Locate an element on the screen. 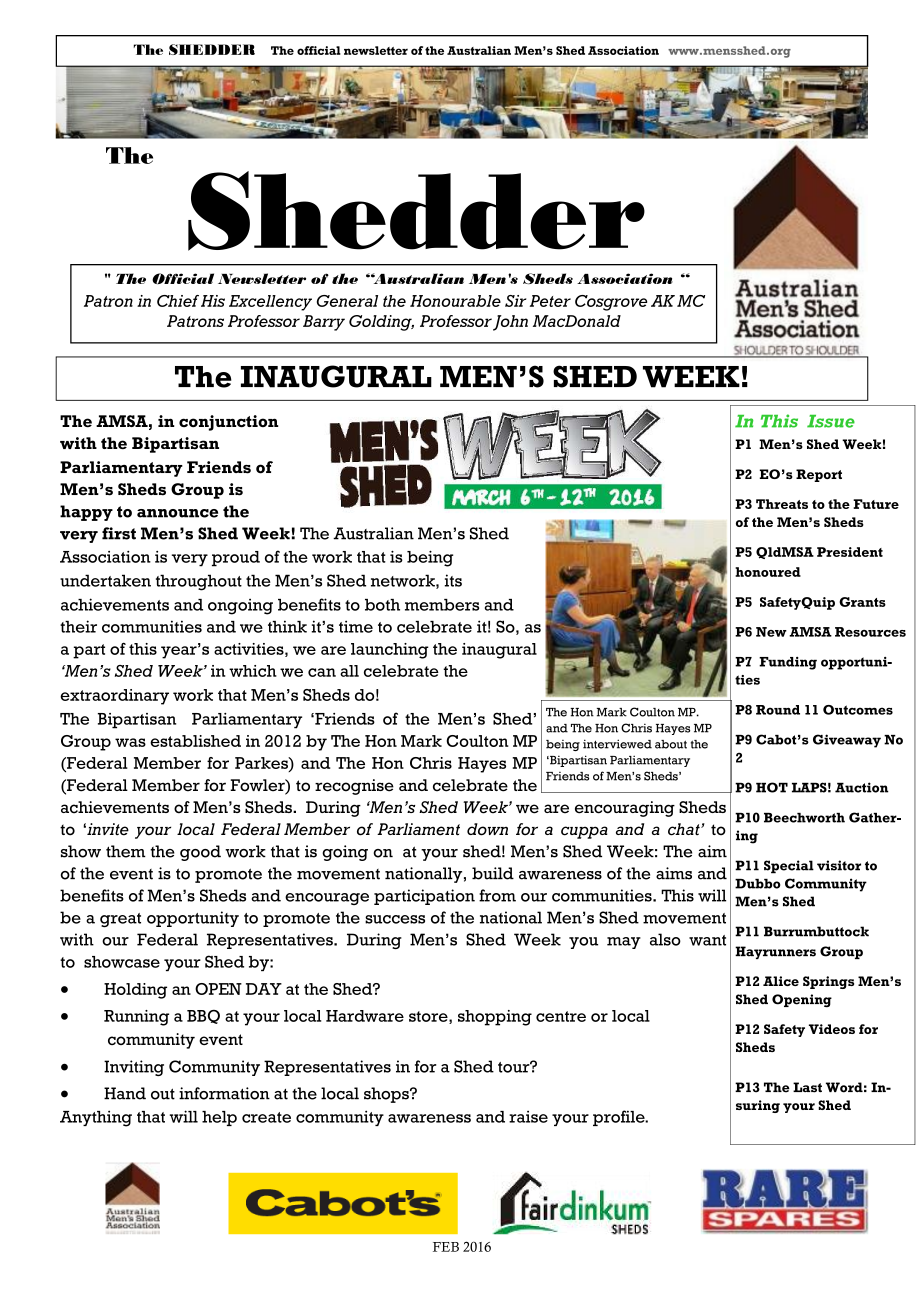 Image resolution: width=924 pixels, height=1308 pixels. want is located at coordinates (707, 940).
